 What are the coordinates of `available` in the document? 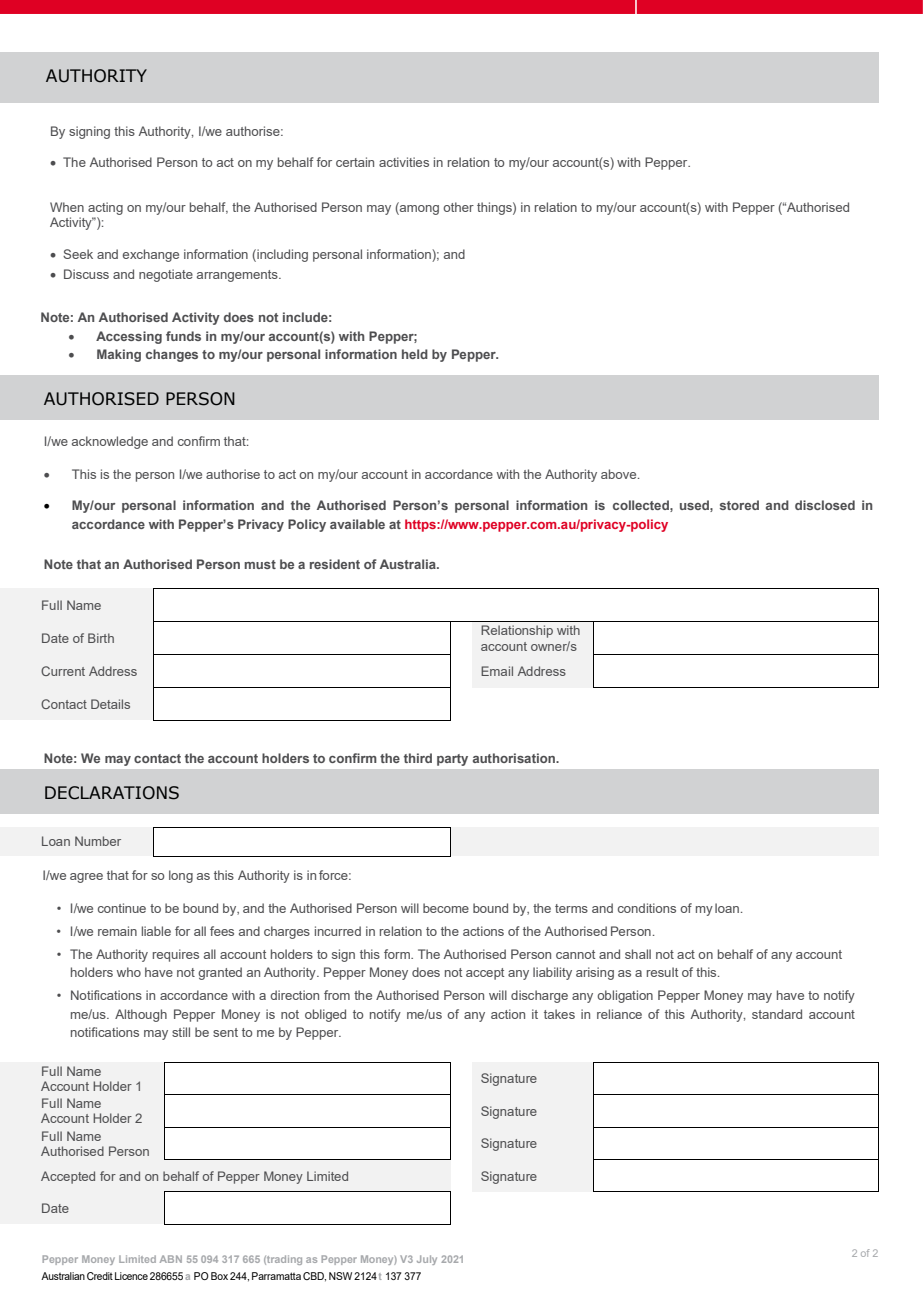 It's located at (357, 524).
